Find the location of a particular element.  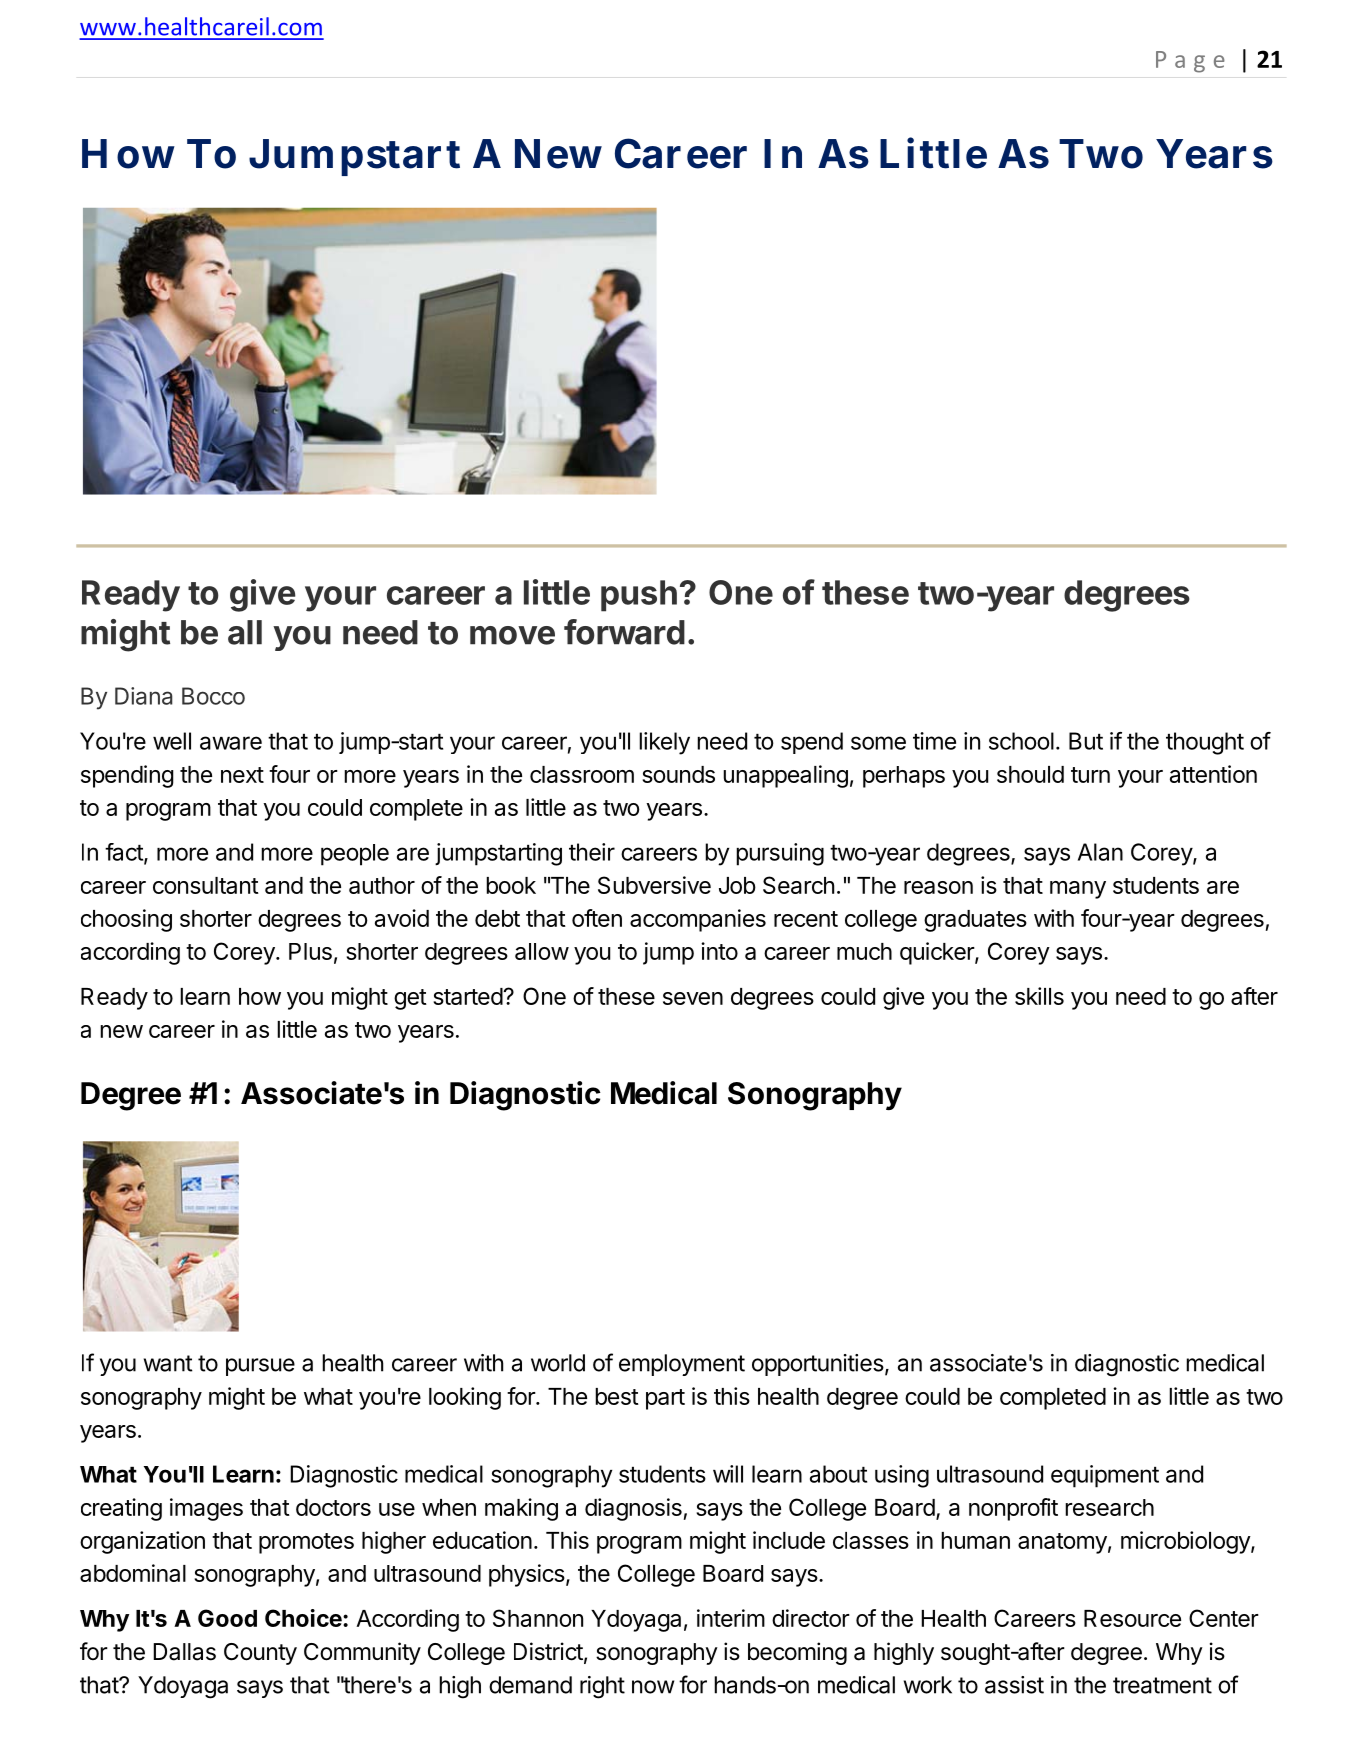

opportunities is located at coordinates (818, 1365).
